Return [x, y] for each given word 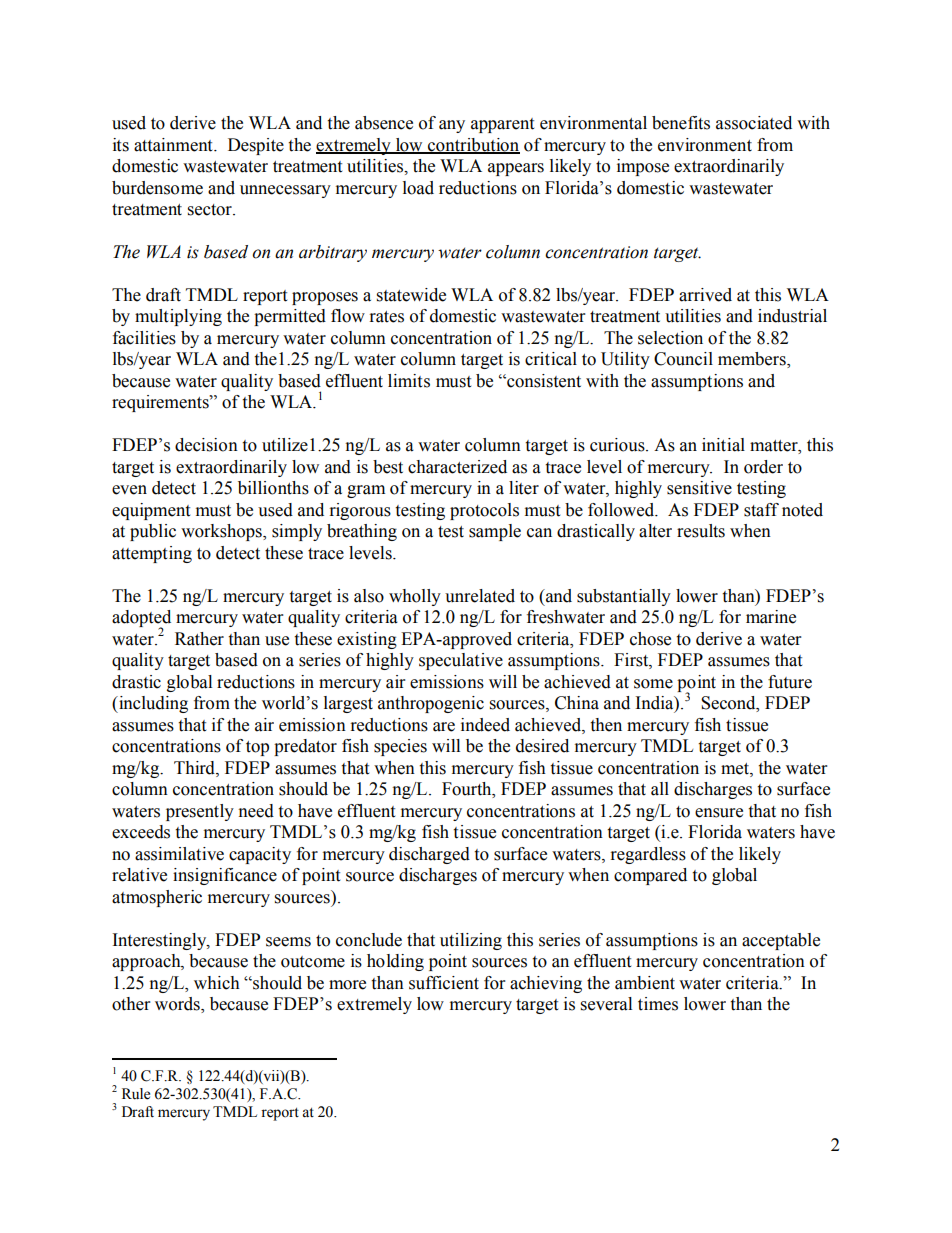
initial [723, 445]
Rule [136, 1094]
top [257, 748]
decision [206, 445]
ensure [719, 813]
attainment [174, 145]
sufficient [444, 983]
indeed [485, 725]
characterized [457, 467]
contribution [473, 145]
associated [754, 123]
